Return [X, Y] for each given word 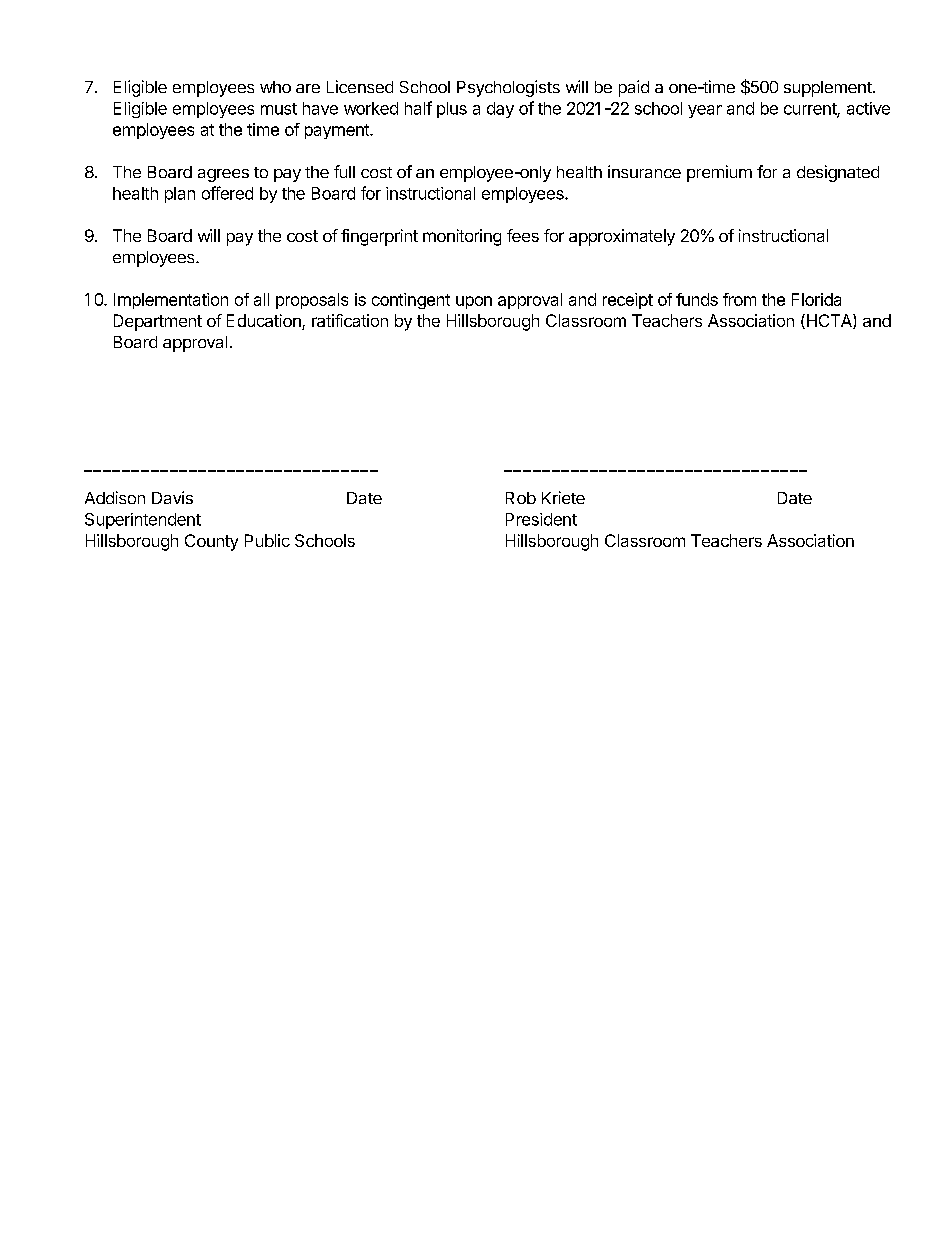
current [811, 110]
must [279, 109]
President [541, 519]
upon [474, 302]
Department [158, 322]
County [211, 542]
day [500, 110]
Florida [816, 299]
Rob [521, 498]
